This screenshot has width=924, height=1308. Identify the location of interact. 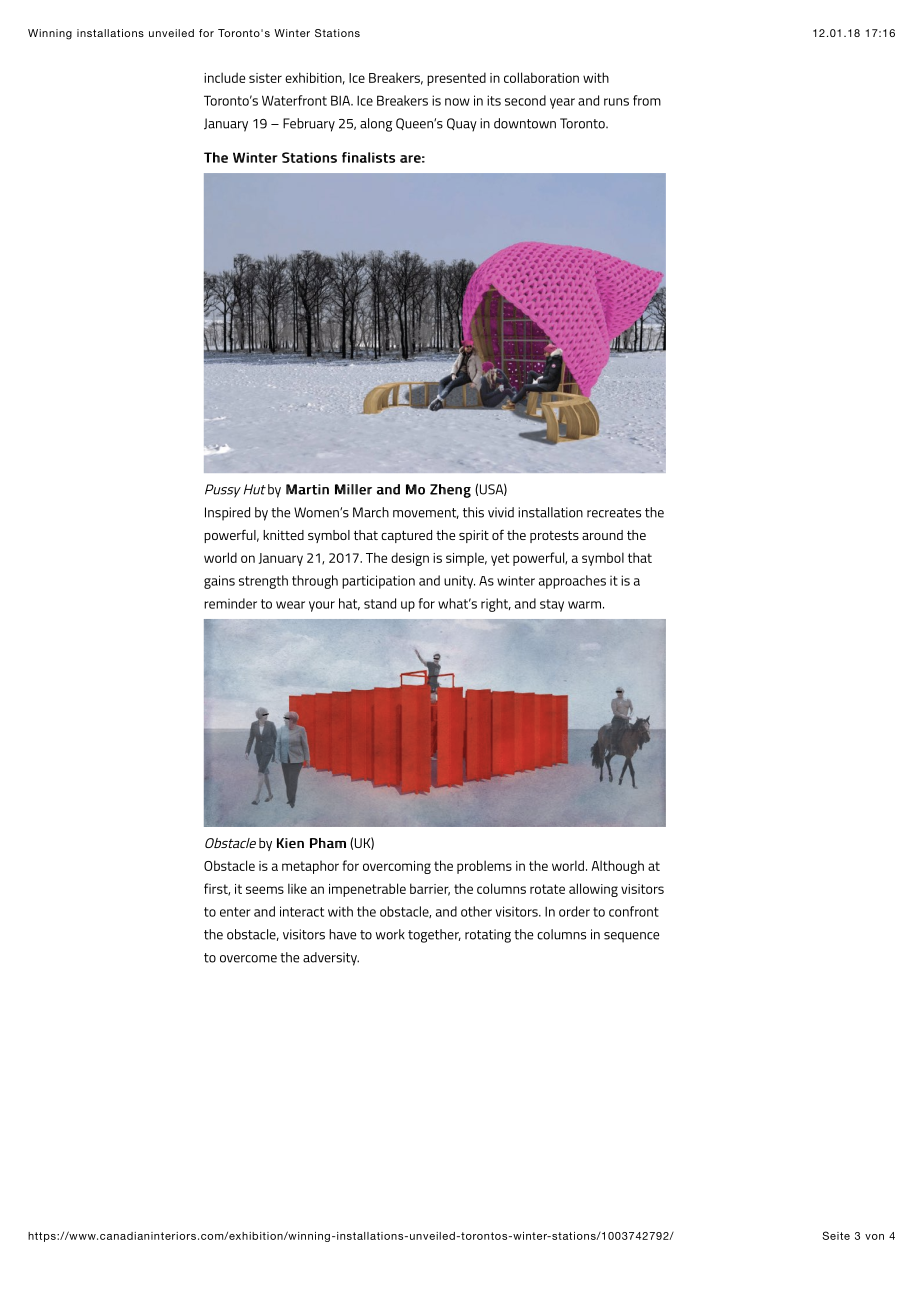
(302, 911).
